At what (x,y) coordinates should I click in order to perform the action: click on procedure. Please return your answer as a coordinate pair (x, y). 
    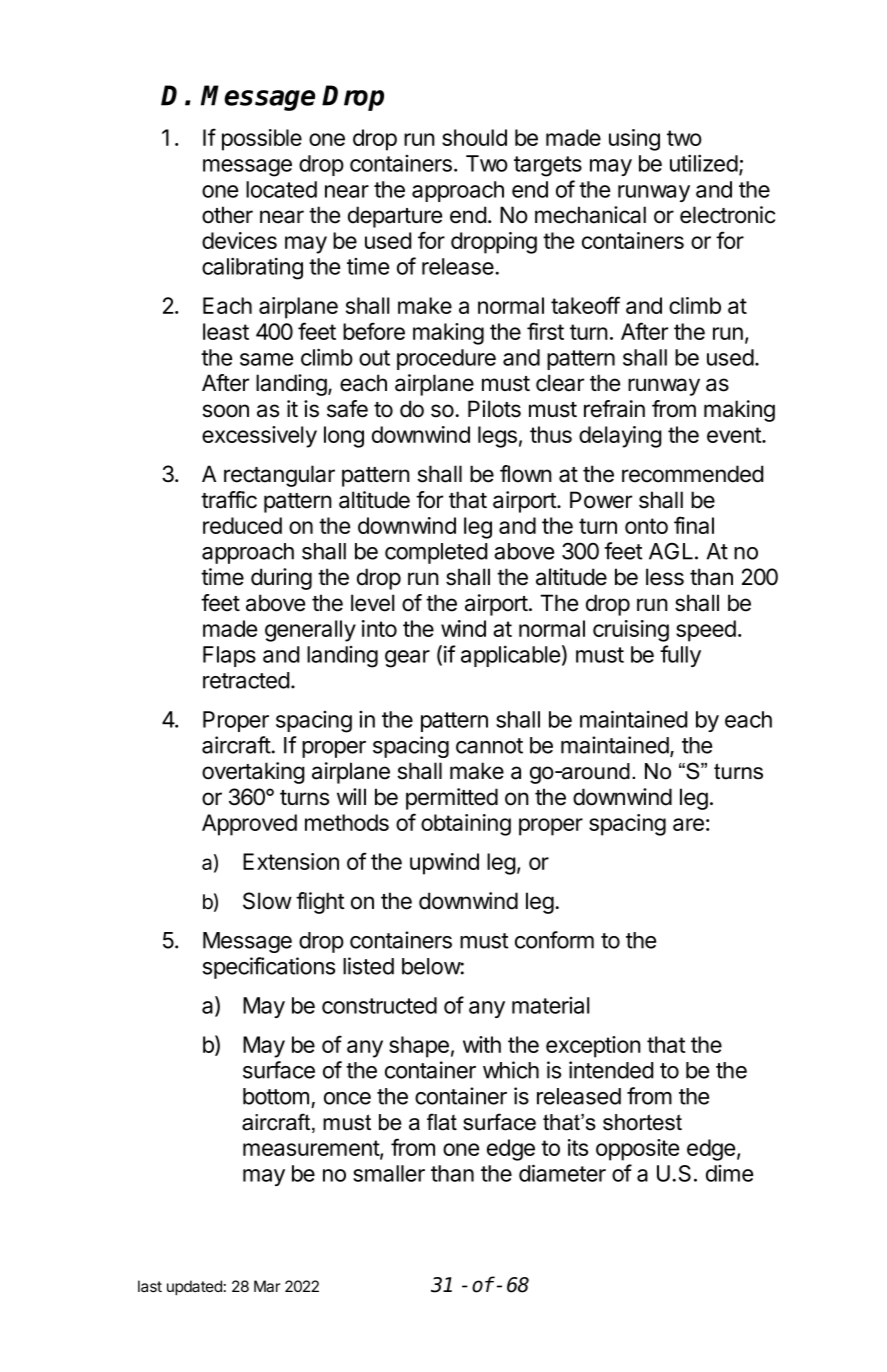
    Looking at the image, I should click on (446, 359).
